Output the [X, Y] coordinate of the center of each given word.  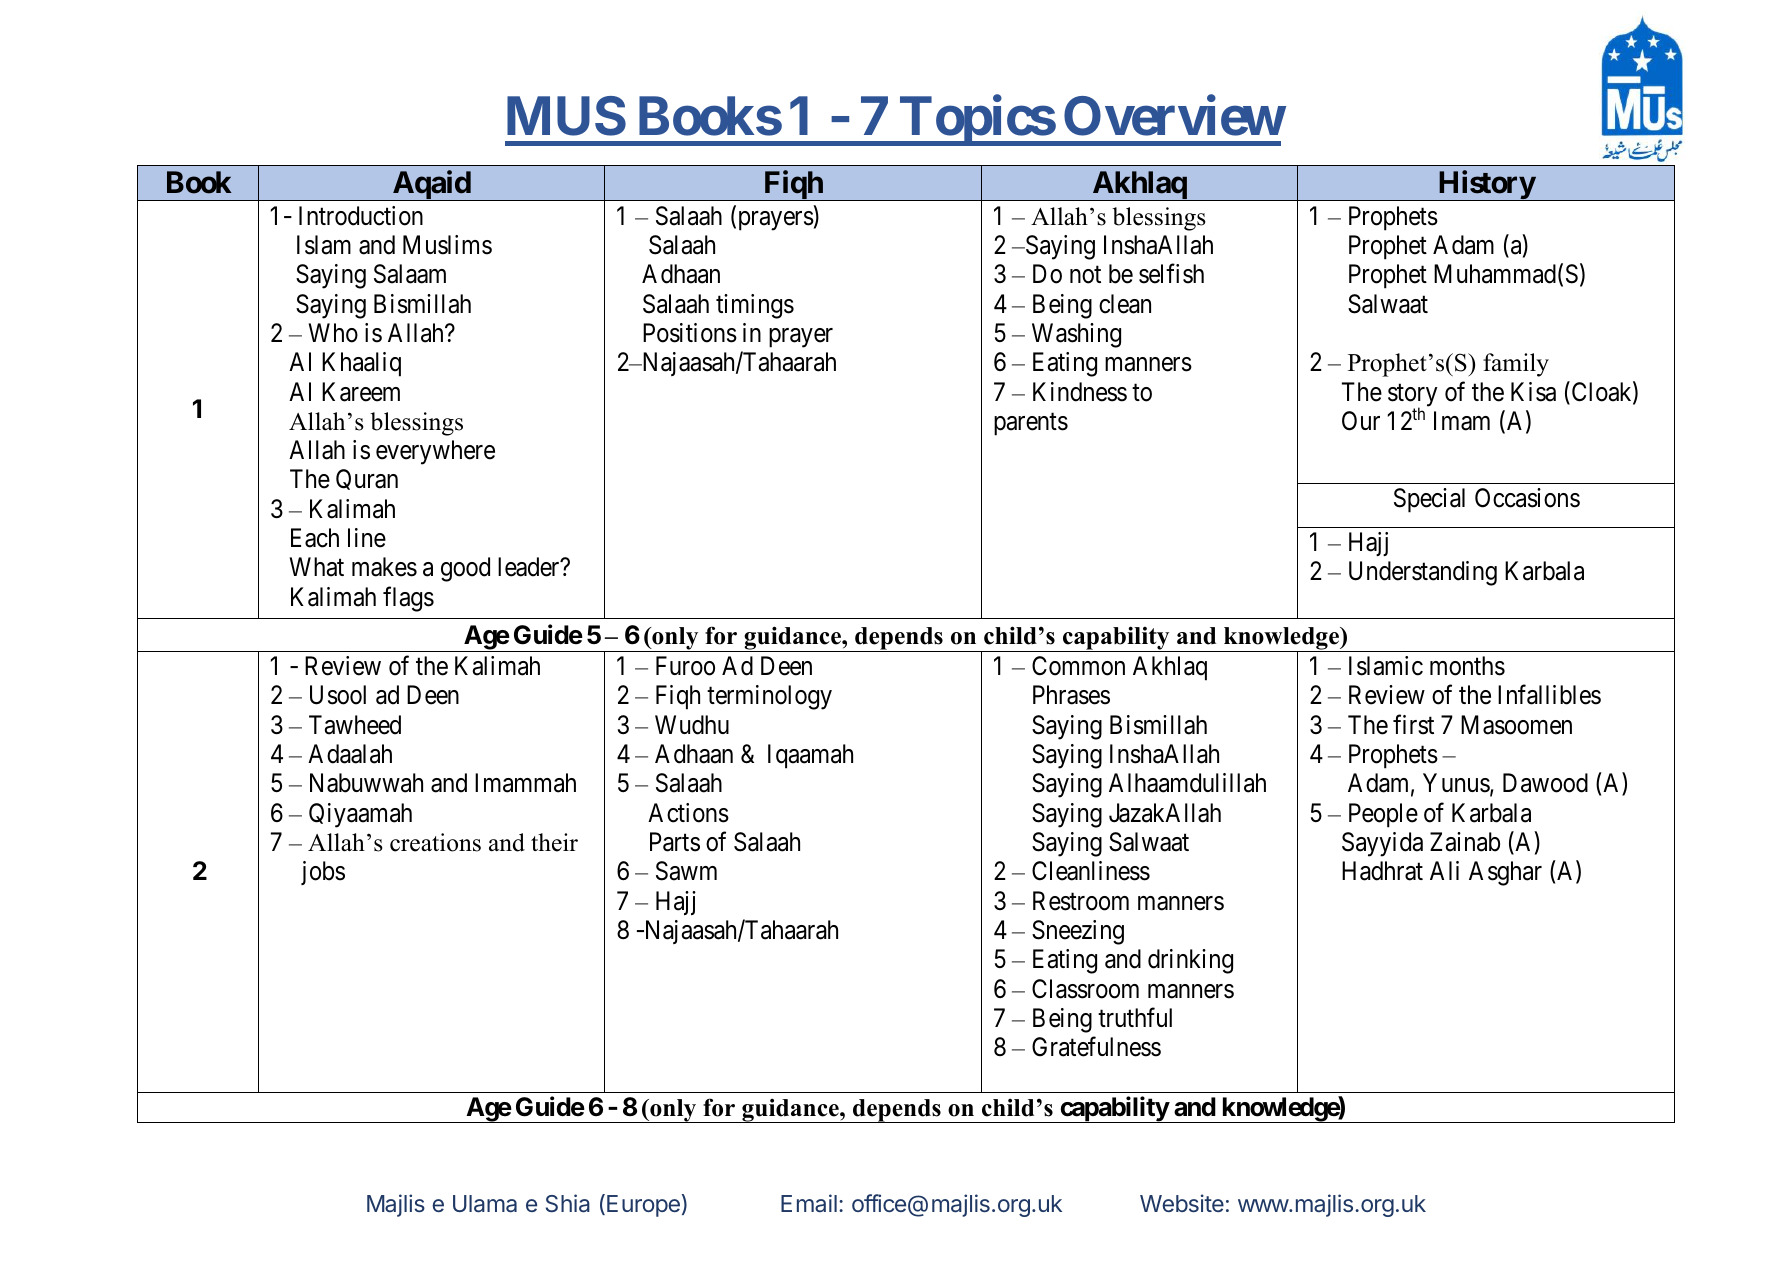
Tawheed [355, 725]
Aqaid [431, 186]
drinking [1190, 961]
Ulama [485, 1204]
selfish [1171, 274]
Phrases [1071, 695]
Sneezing [1078, 932]
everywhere [435, 452]
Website [1182, 1203]
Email [809, 1203]
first [1413, 724]
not [1085, 275]
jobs [323, 873]
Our [1361, 421]
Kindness [1080, 392]
